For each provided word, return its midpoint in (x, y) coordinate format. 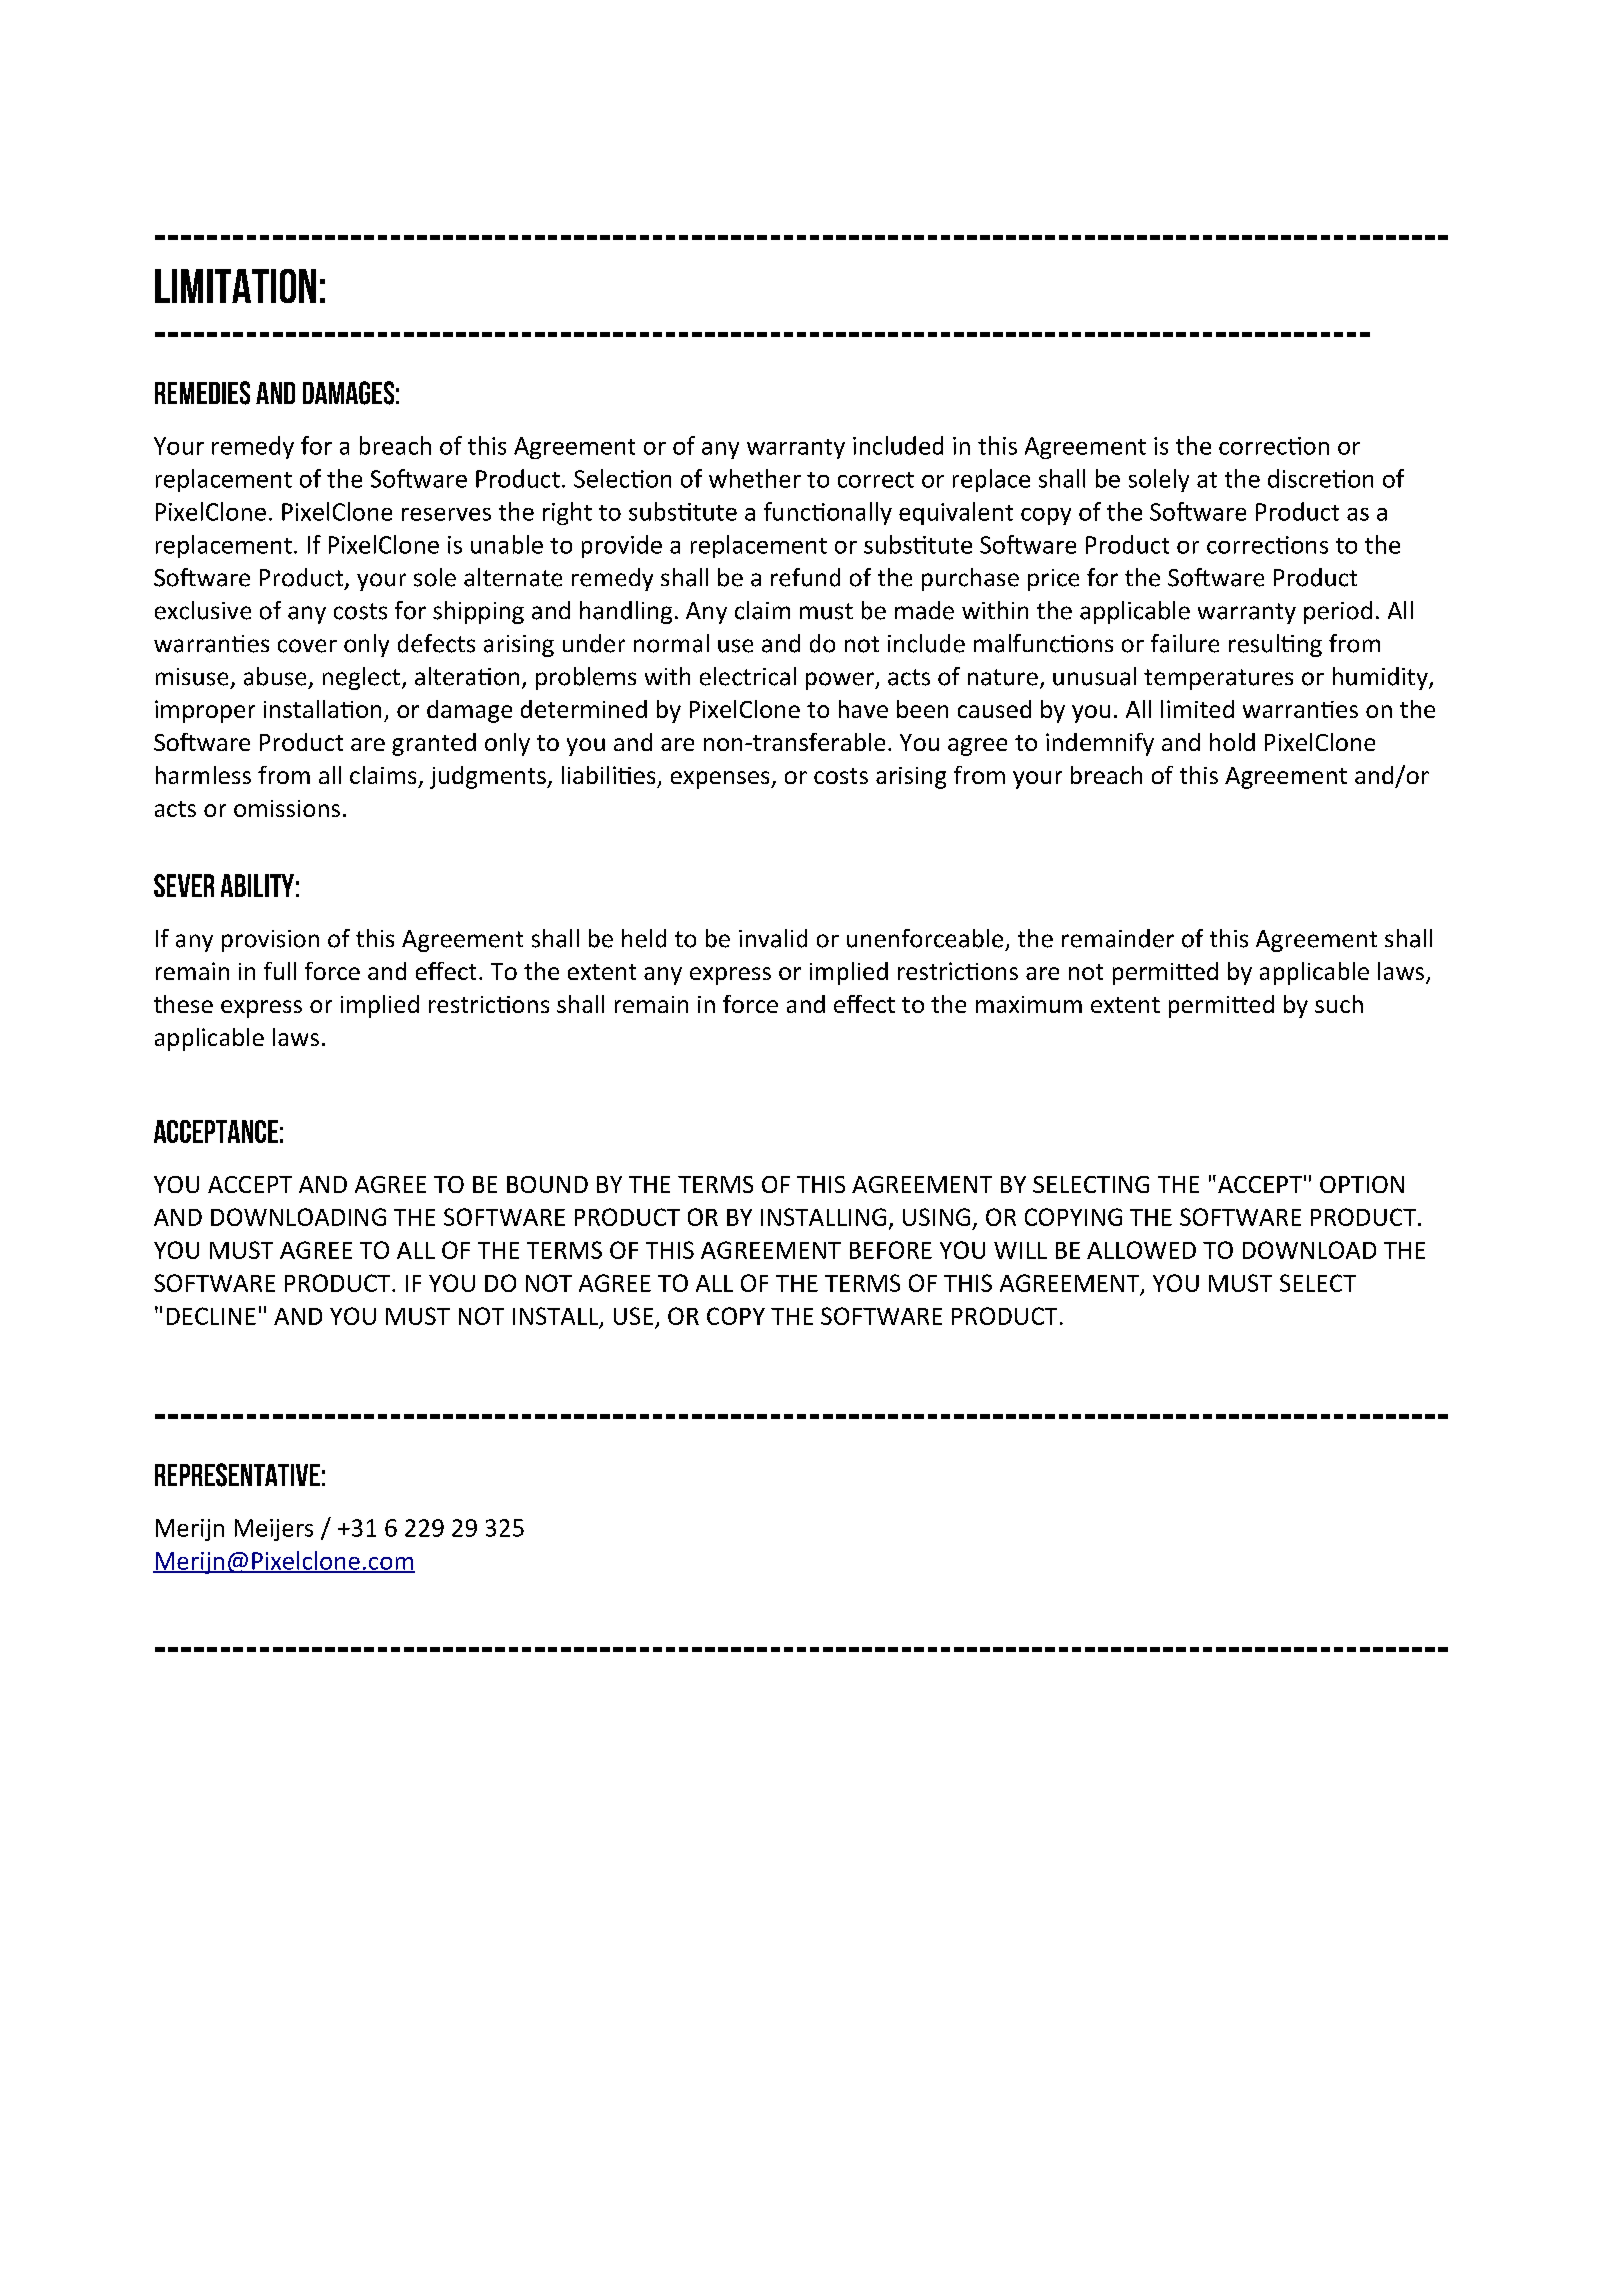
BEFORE (891, 1250)
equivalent (956, 513)
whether (755, 478)
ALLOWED (1141, 1250)
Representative (237, 1475)
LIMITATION (235, 286)
